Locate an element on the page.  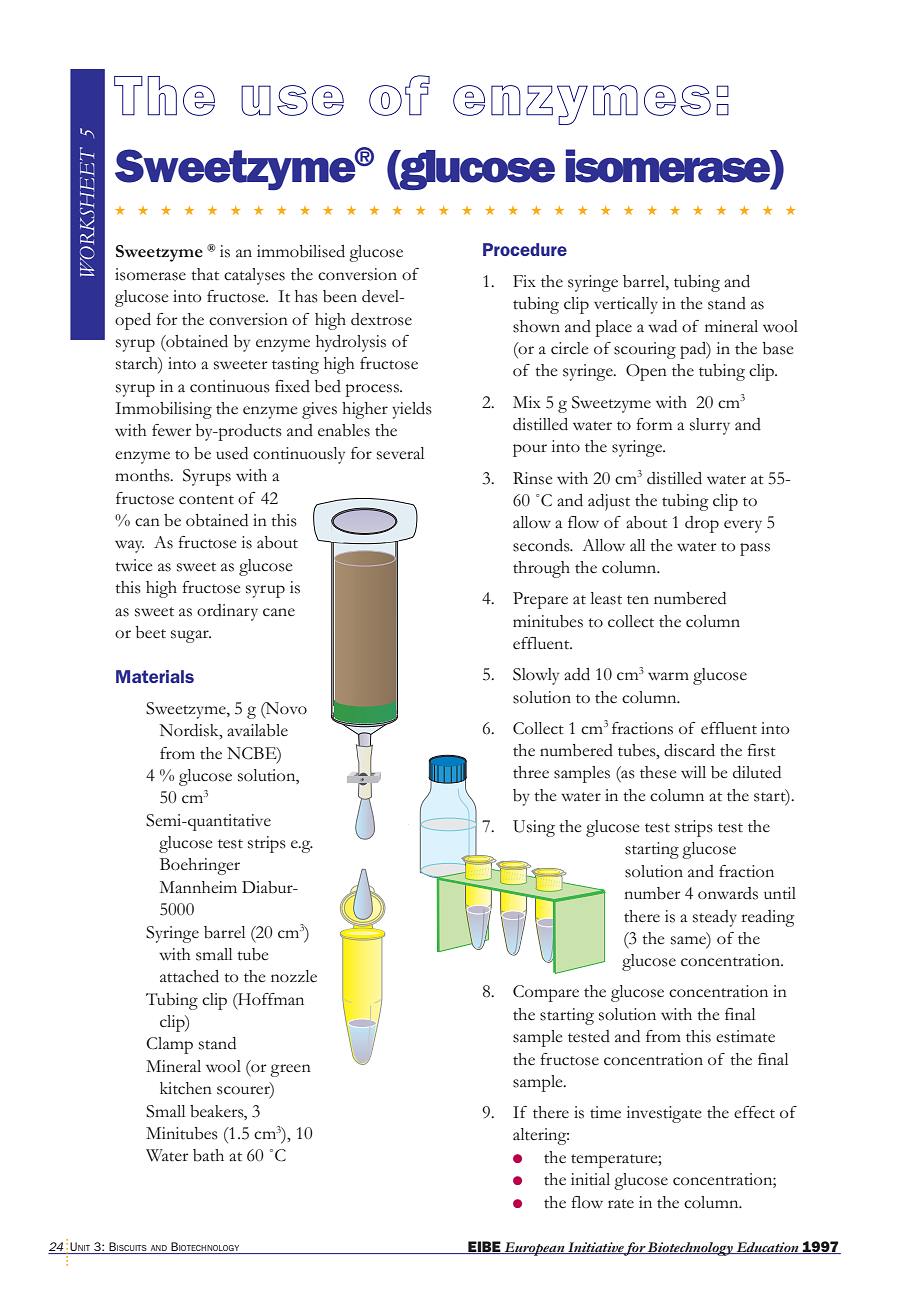
that is located at coordinates (205, 274).
